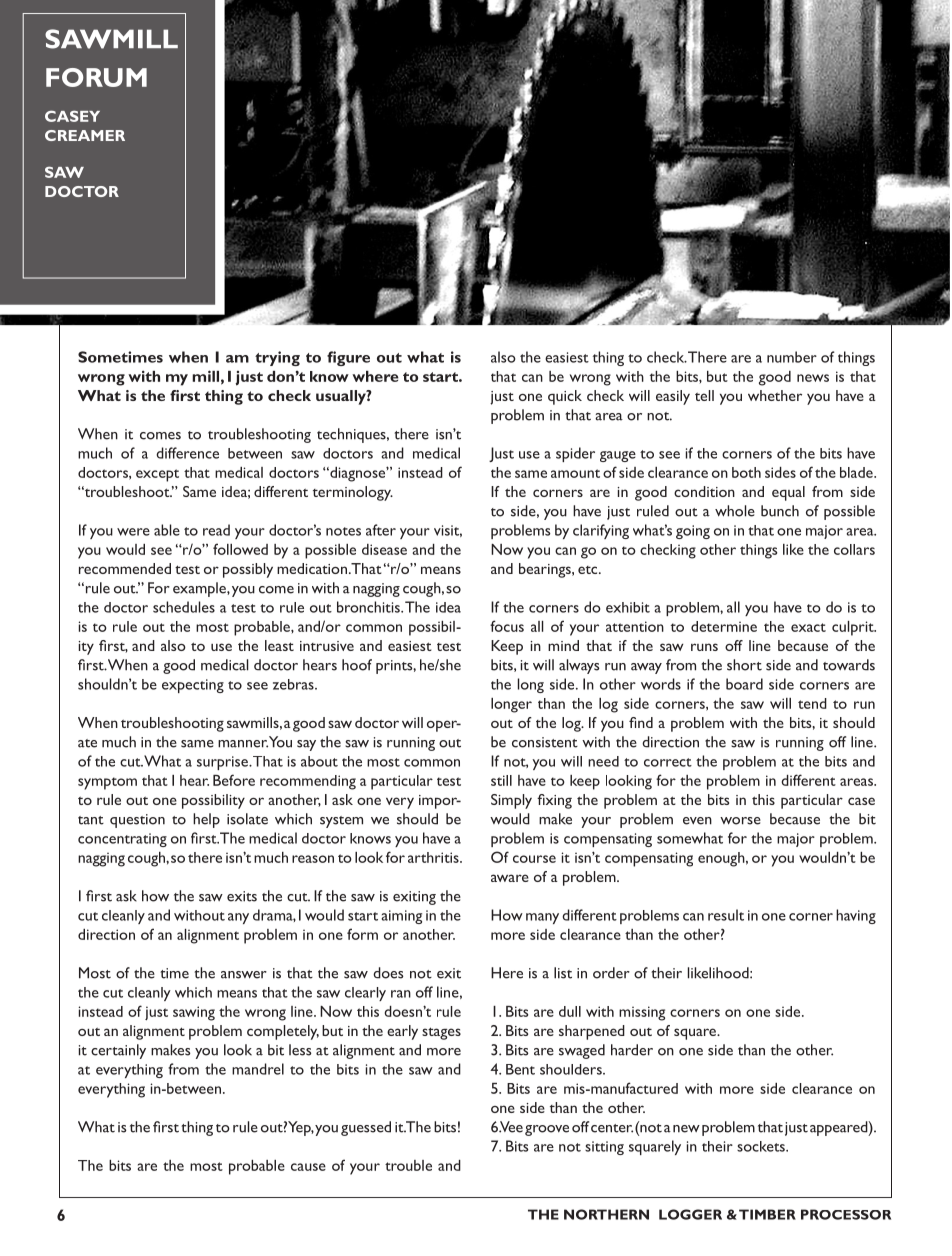 The height and width of the page is (1256, 952). Describe the element at coordinates (184, 607) in the page. I see `schedules` at that location.
